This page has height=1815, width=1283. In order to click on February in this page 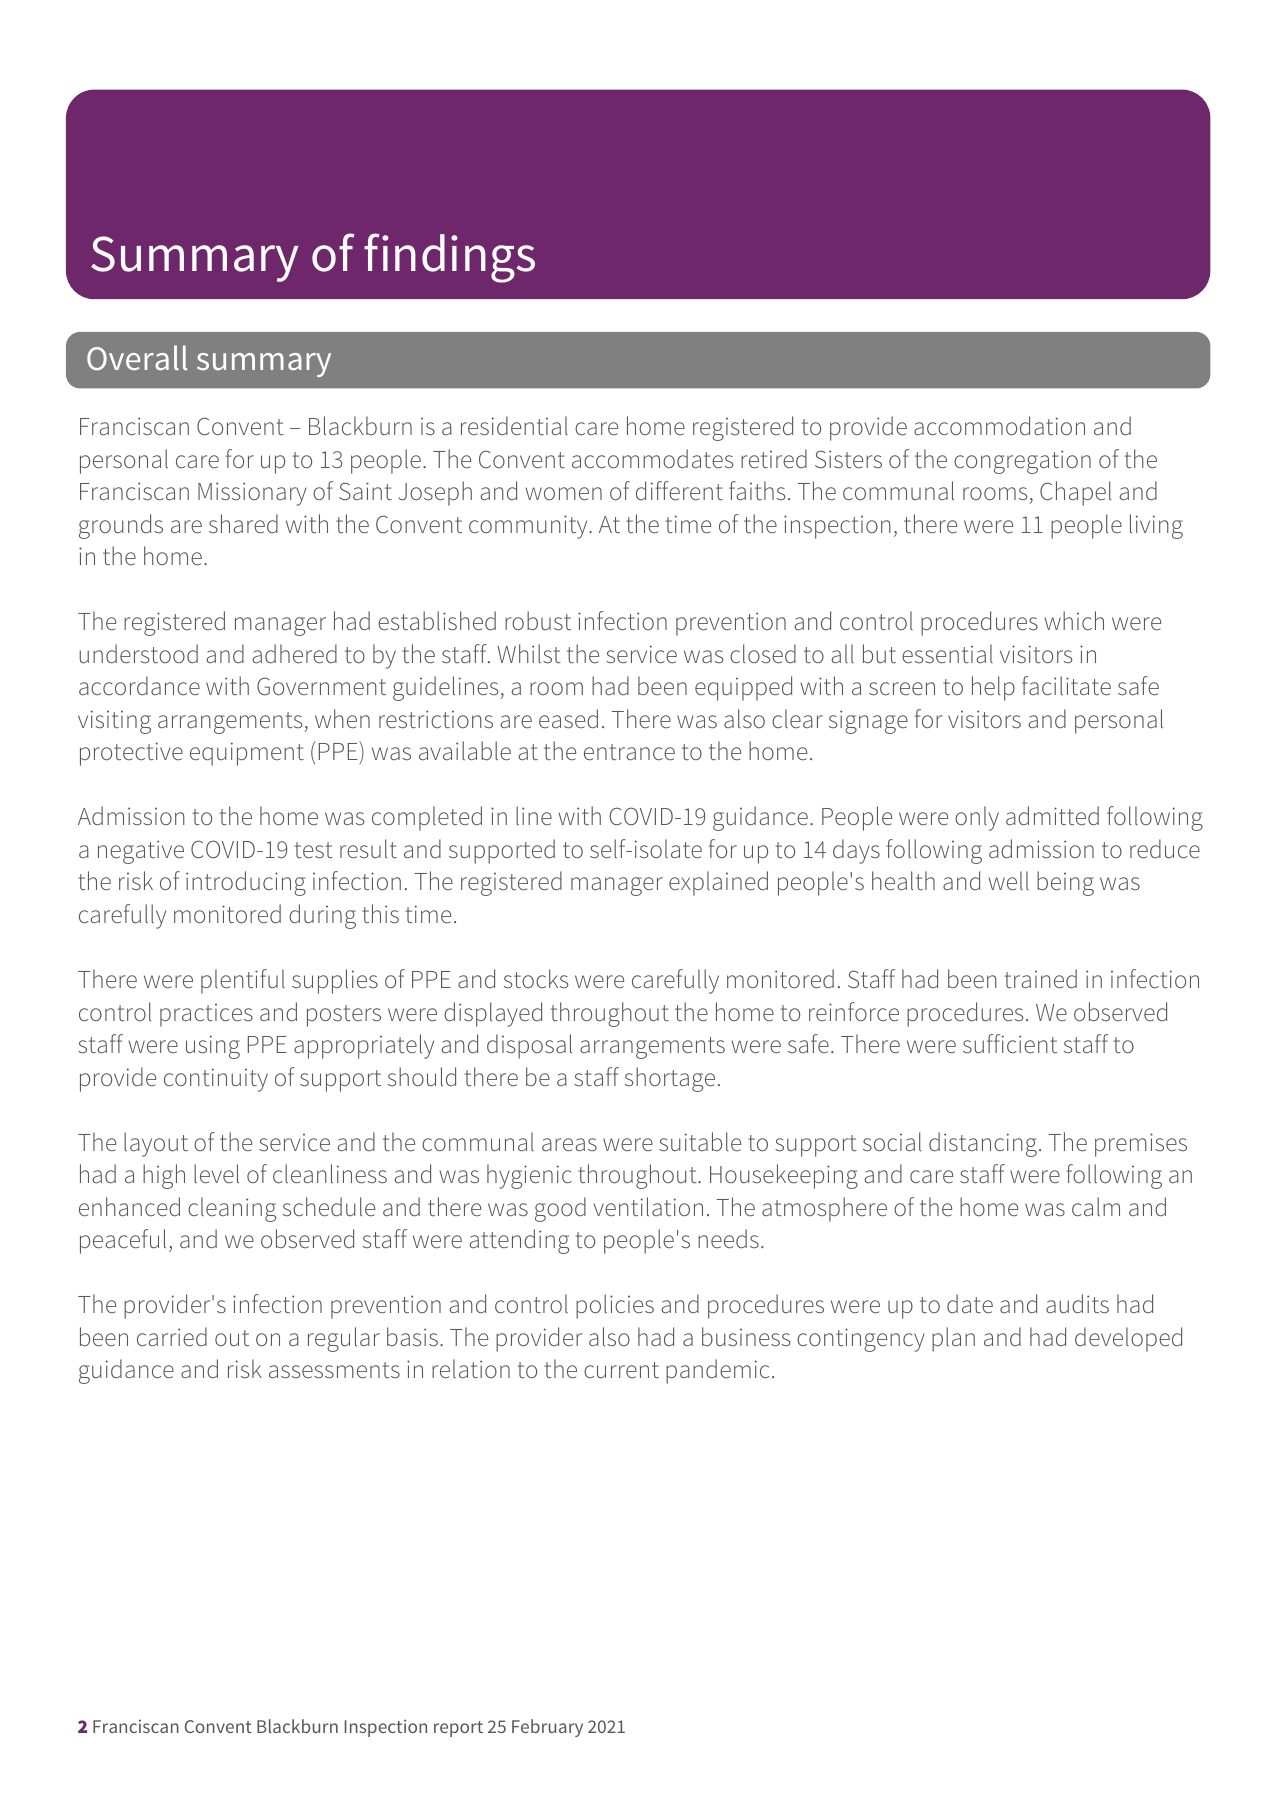, I will do `click(547, 1728)`.
